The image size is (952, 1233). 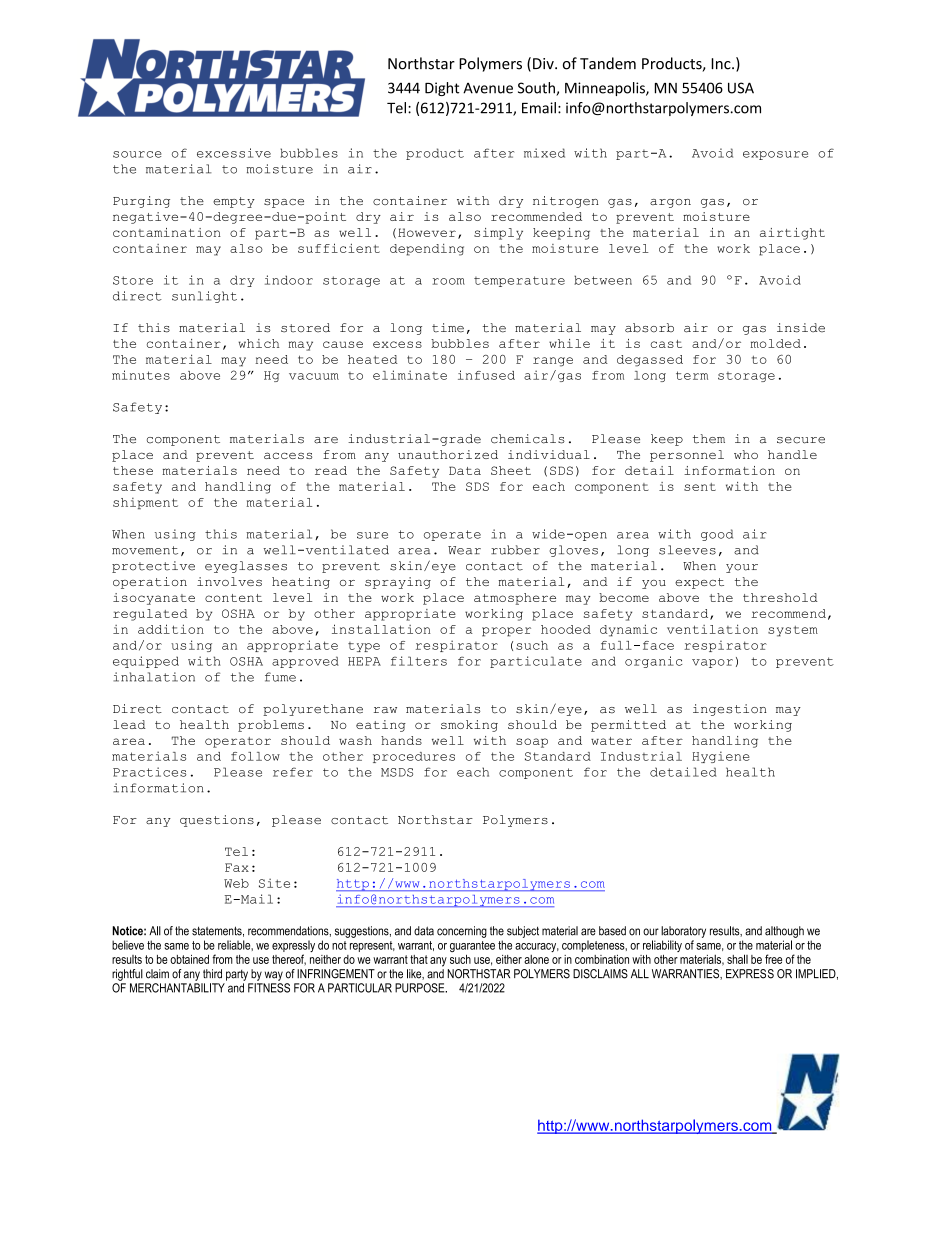 What do you see at coordinates (472, 946) in the image?
I see `guarantee` at bounding box center [472, 946].
